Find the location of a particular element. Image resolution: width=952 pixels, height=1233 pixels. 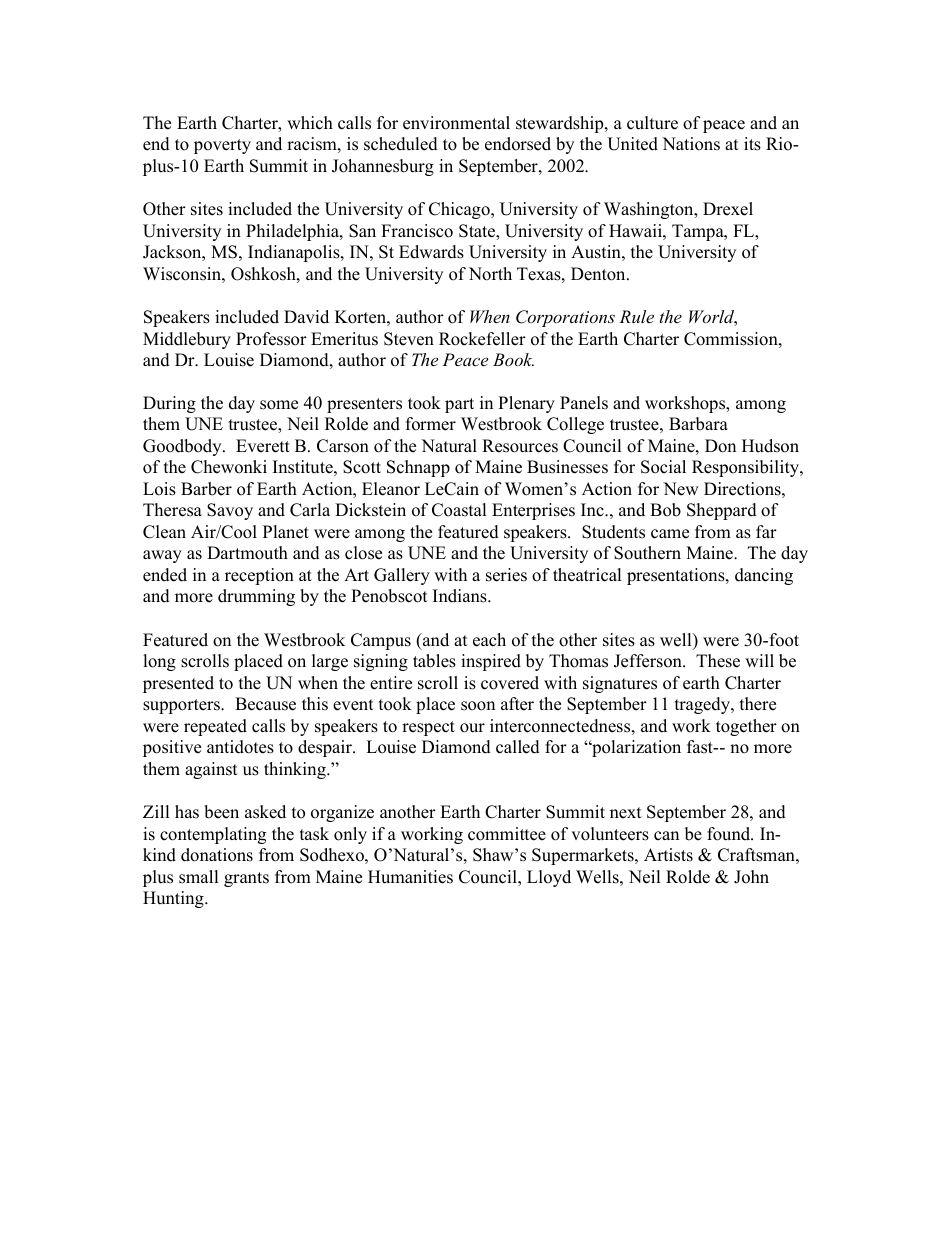

reception is located at coordinates (259, 576).
